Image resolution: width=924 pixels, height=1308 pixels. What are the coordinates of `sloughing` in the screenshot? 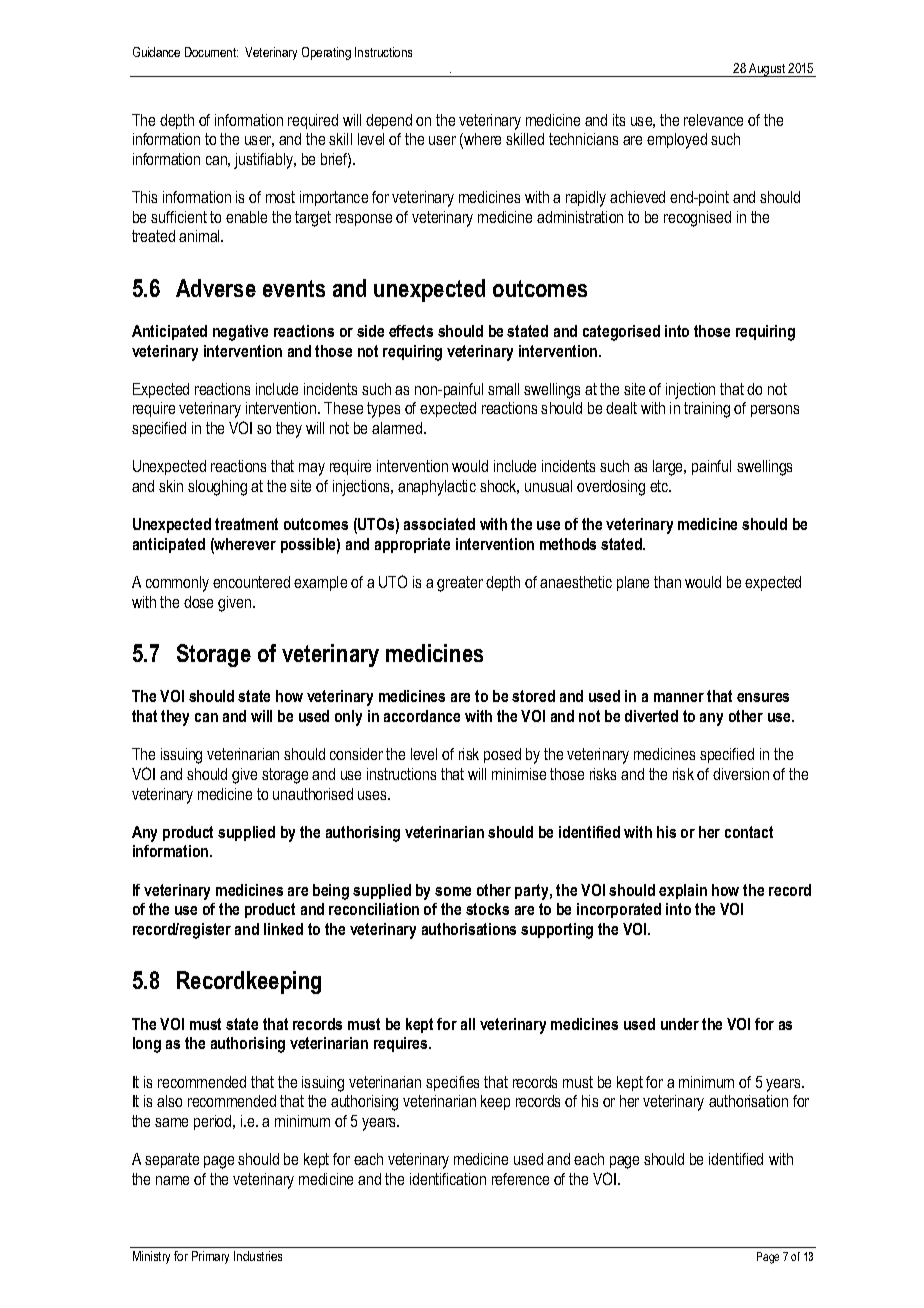 It's located at (217, 488).
